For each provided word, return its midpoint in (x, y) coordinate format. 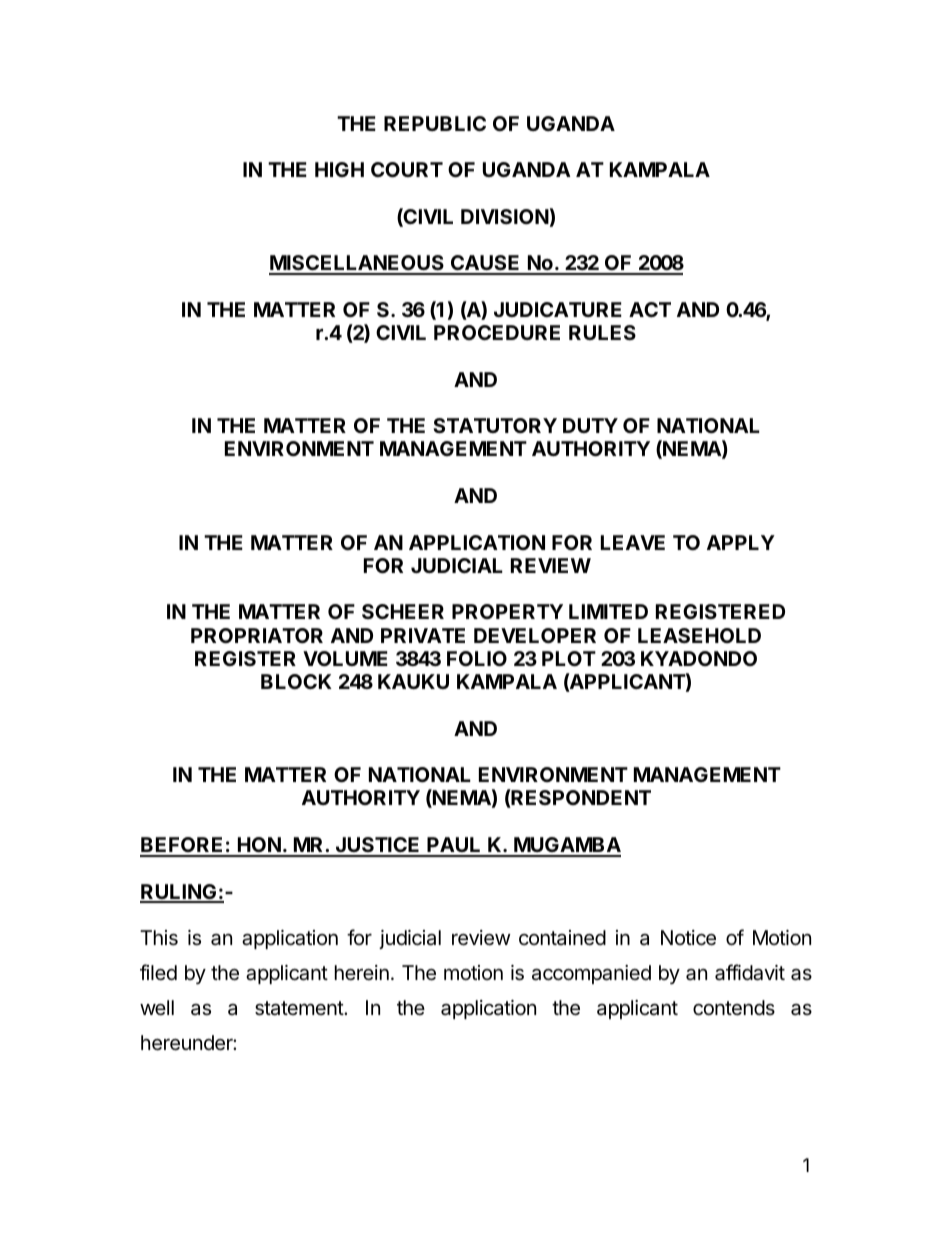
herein (362, 972)
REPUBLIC (435, 123)
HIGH (339, 169)
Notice (688, 938)
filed (158, 972)
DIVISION (505, 216)
